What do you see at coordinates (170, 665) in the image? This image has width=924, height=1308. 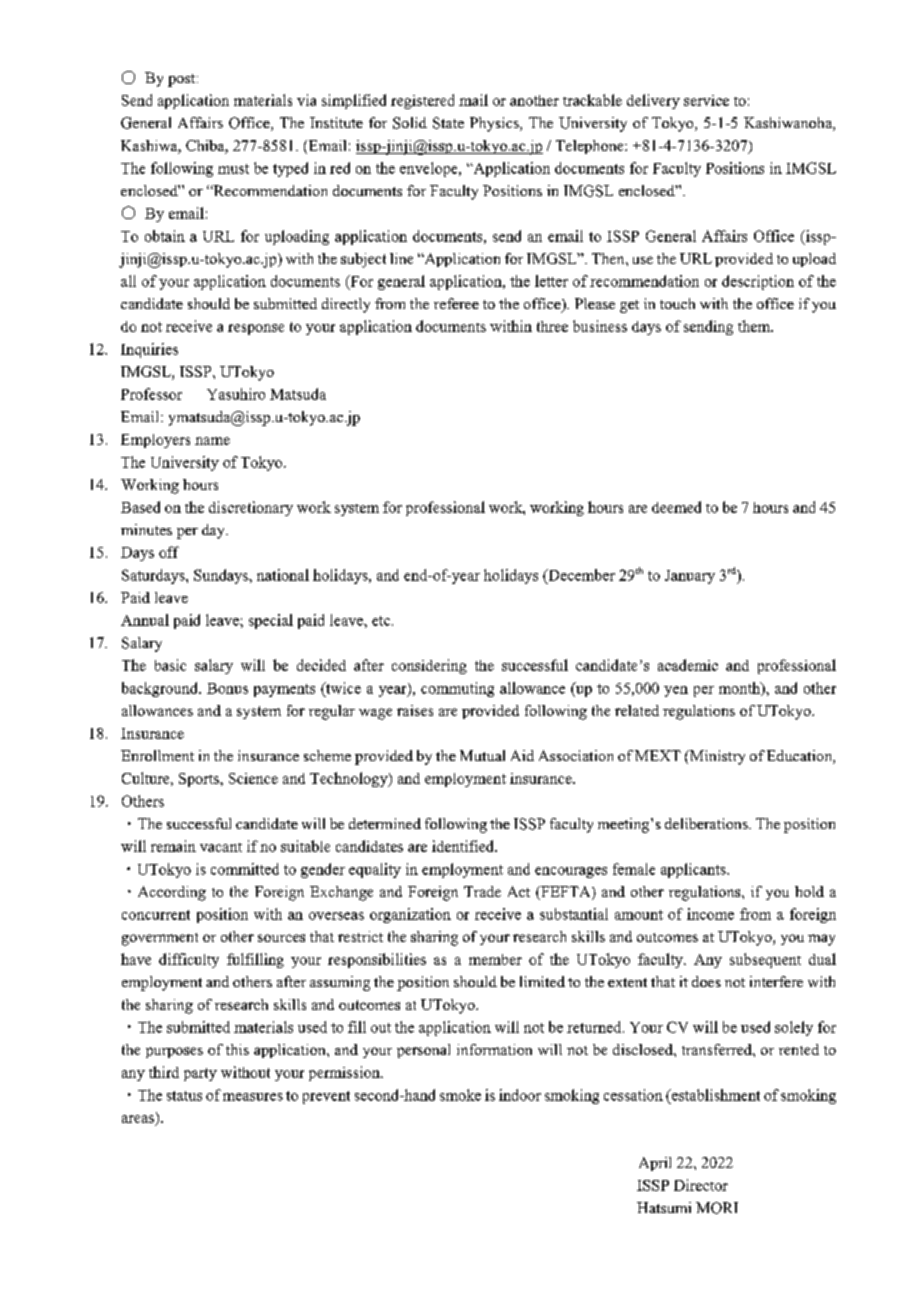 I see `basic` at bounding box center [170, 665].
